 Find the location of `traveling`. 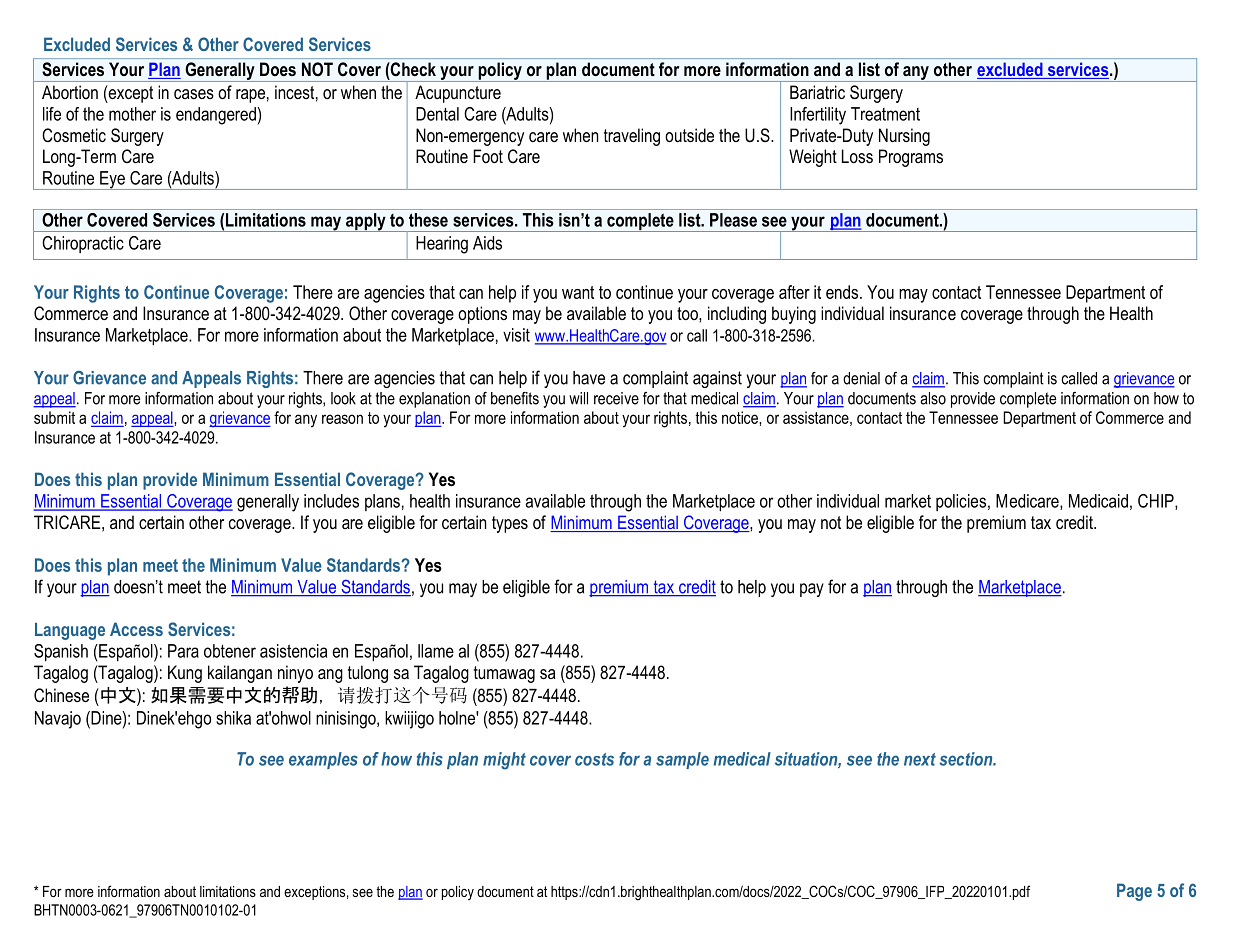

traveling is located at coordinates (632, 137).
